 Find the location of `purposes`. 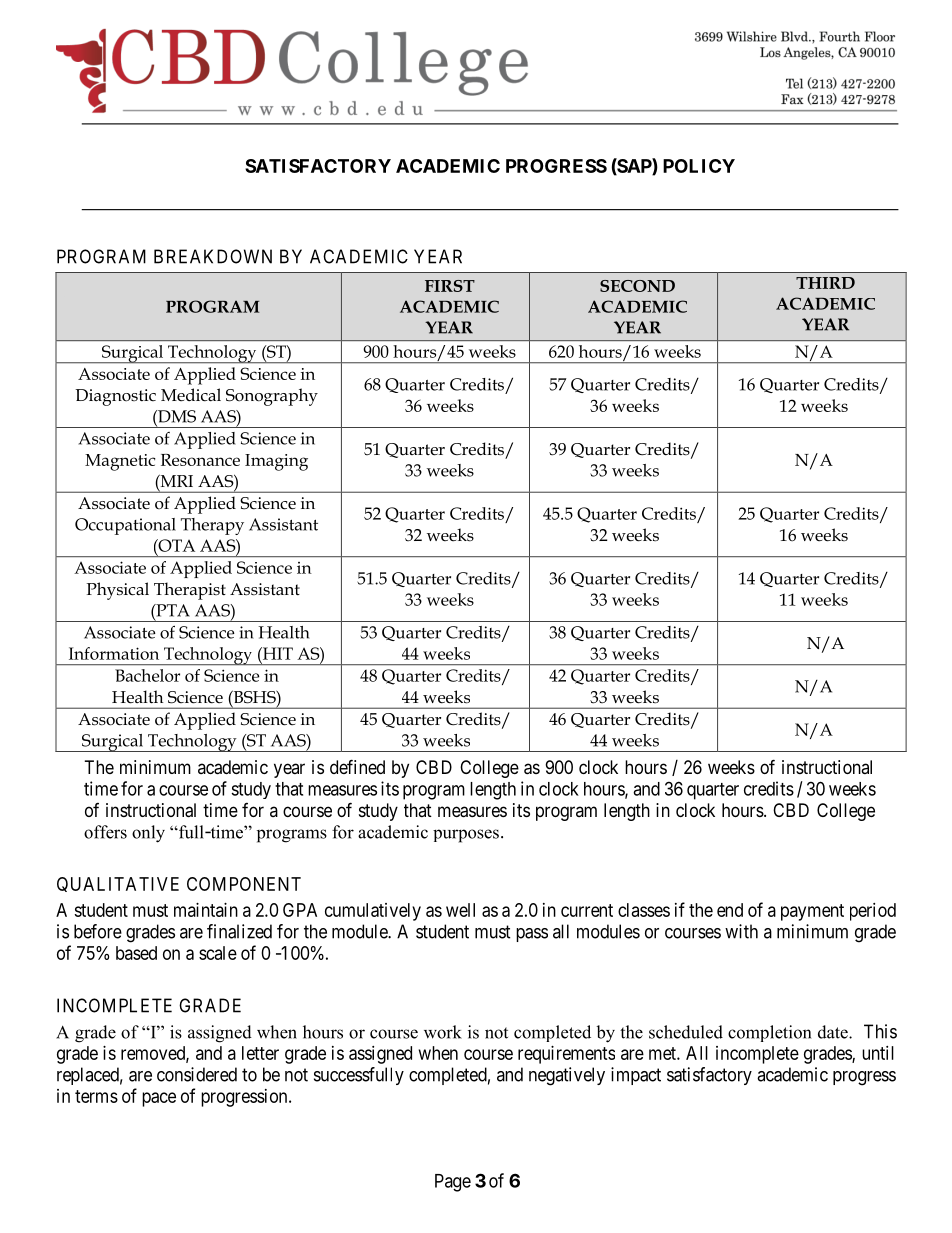

purposes is located at coordinates (466, 836).
